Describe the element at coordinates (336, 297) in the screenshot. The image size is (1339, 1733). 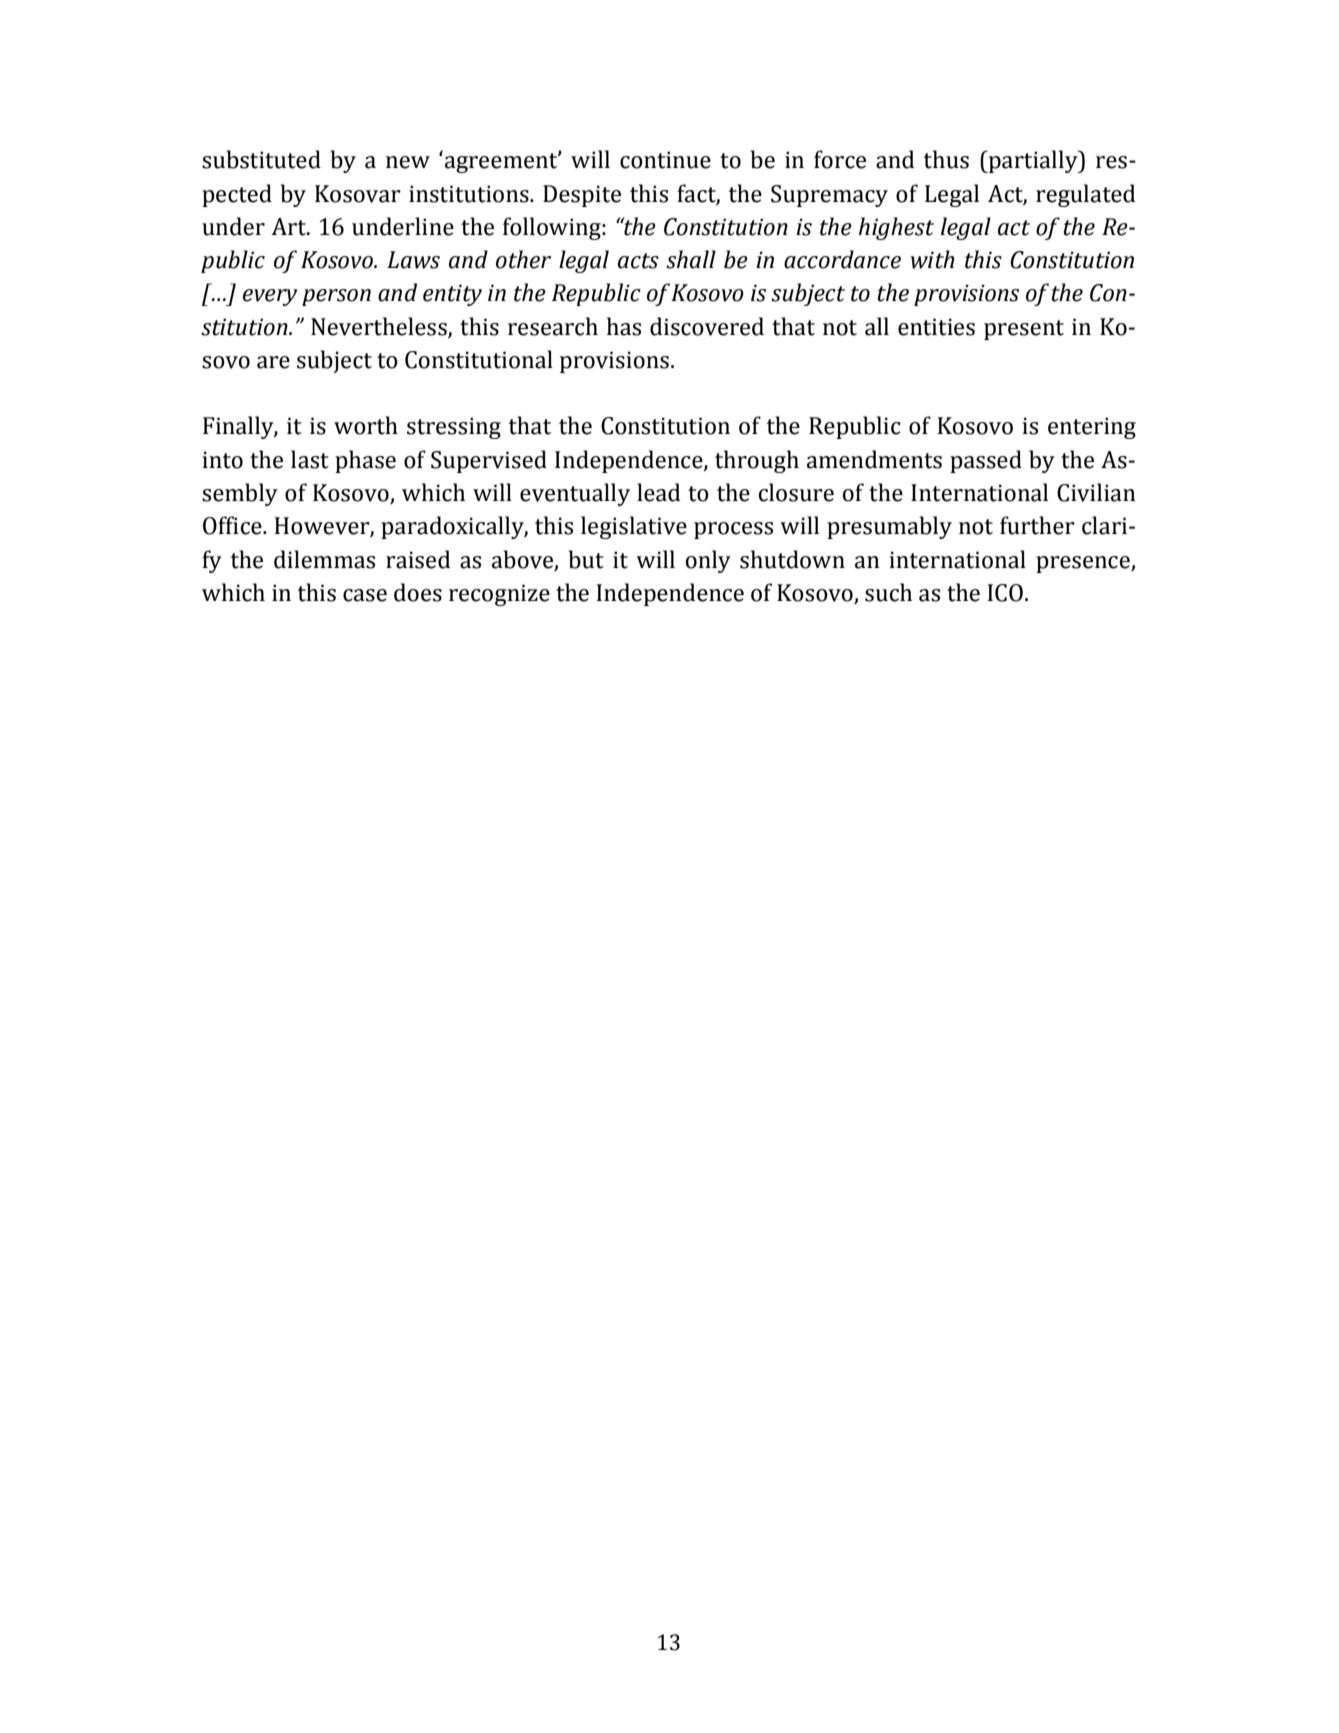
I see `person` at that location.
